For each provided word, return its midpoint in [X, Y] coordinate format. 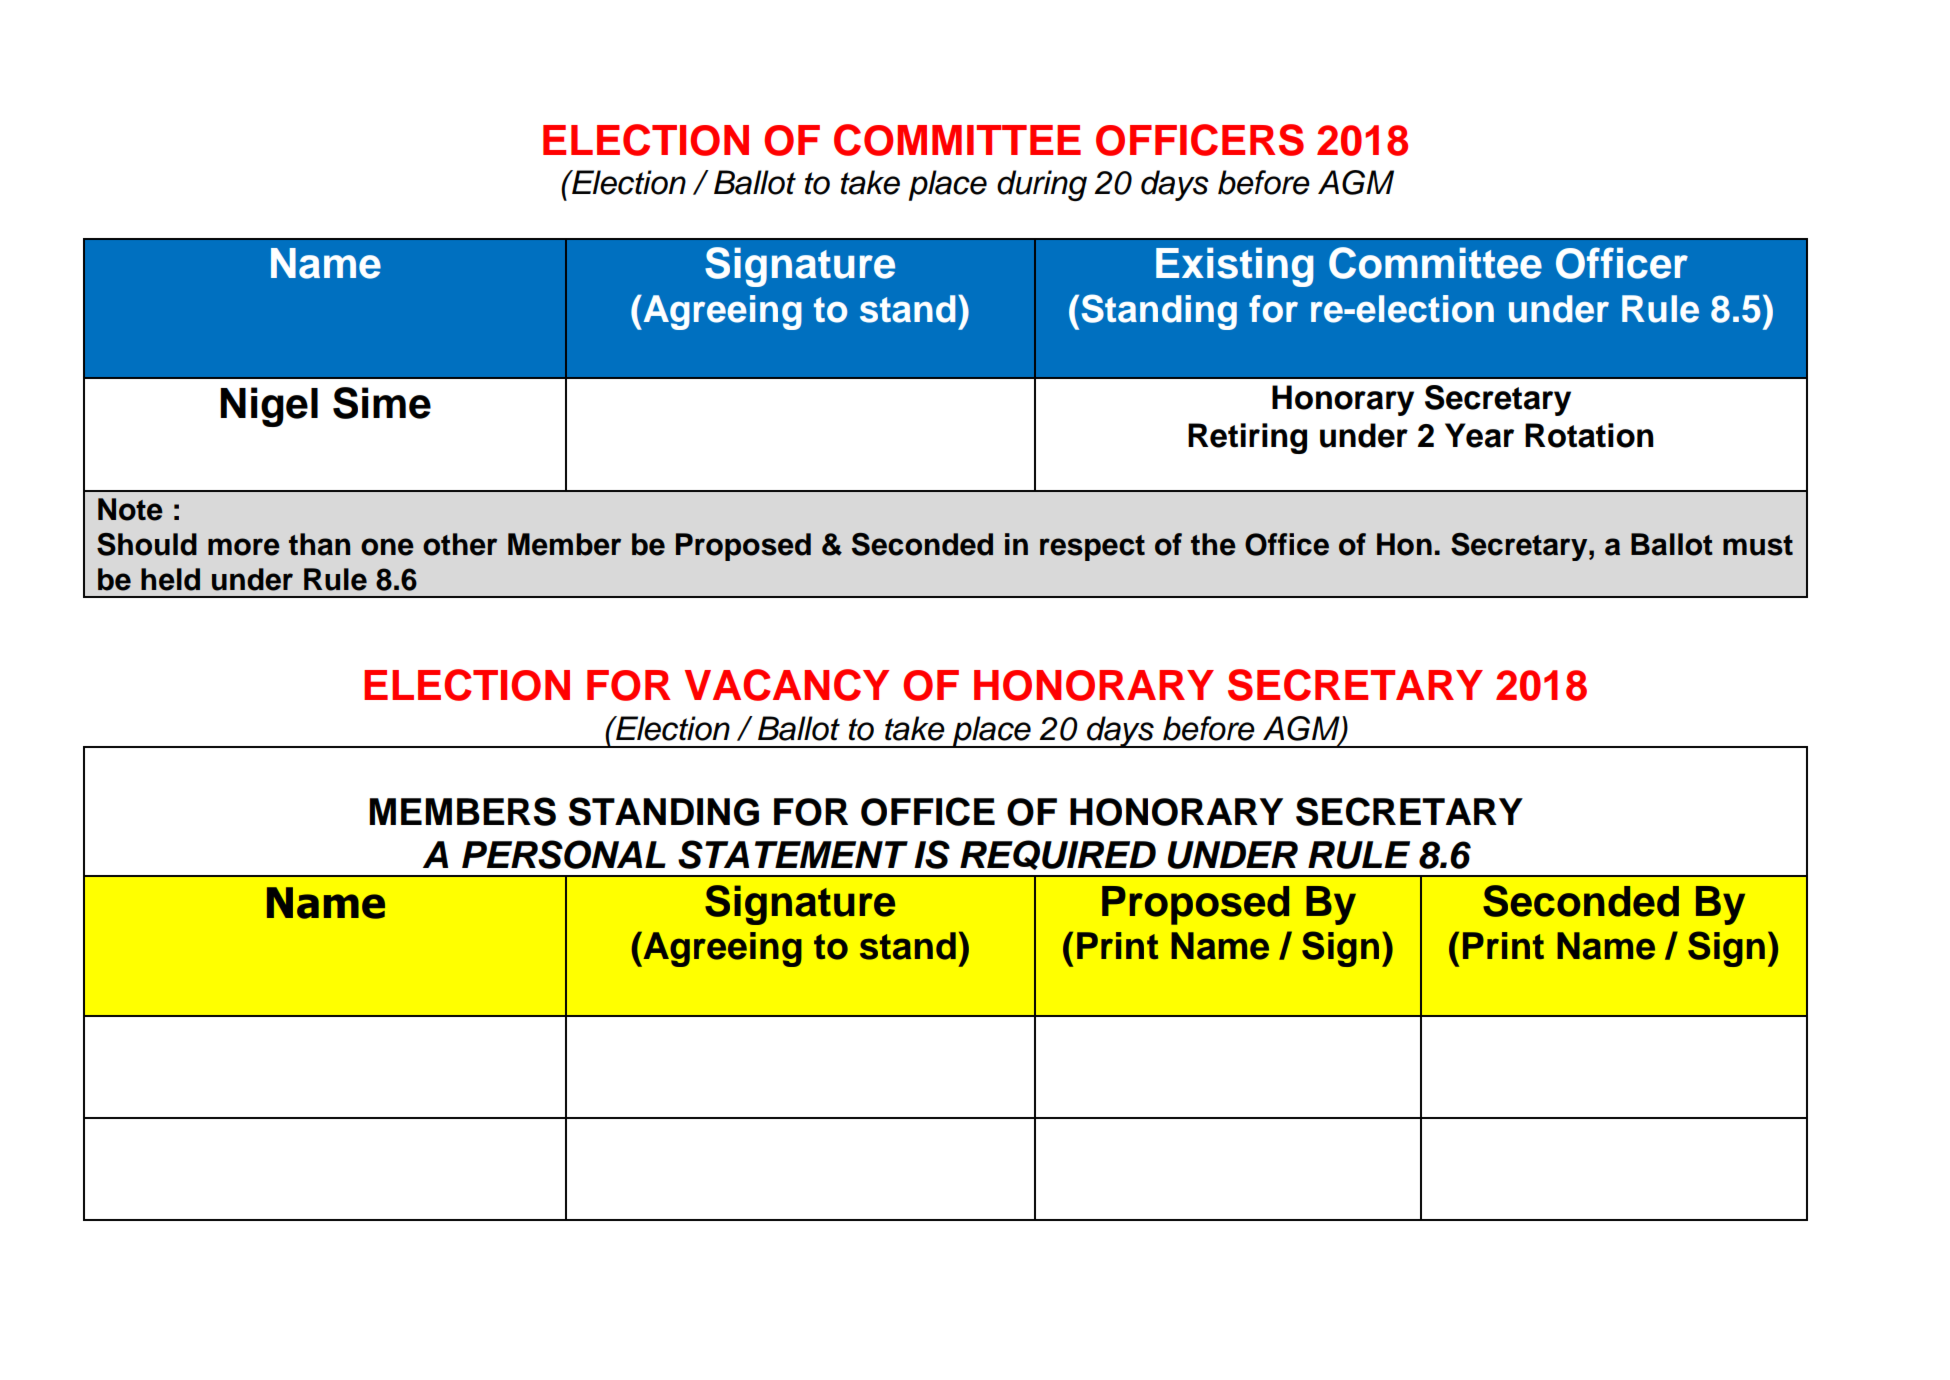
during [1042, 185]
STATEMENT [793, 854]
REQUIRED [1058, 855]
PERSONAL [564, 854]
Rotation [1589, 435]
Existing [1235, 267]
